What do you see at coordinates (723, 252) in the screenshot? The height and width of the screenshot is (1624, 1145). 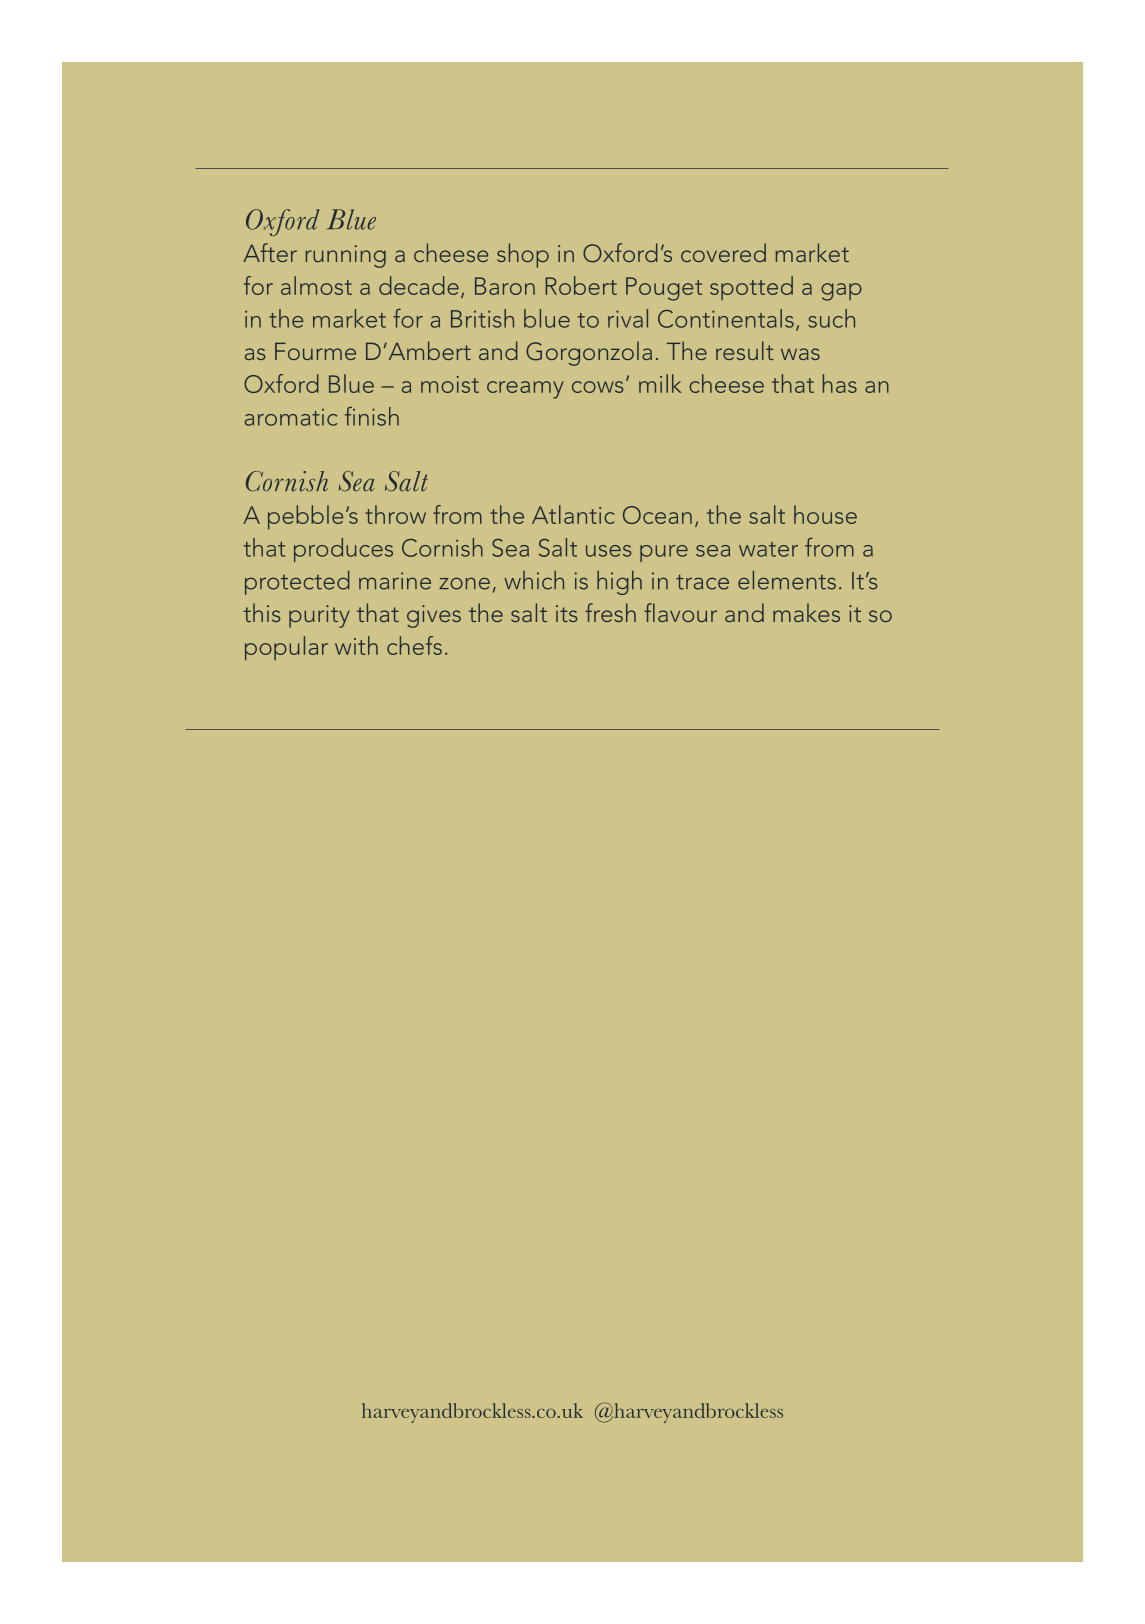 I see `covered` at bounding box center [723, 252].
